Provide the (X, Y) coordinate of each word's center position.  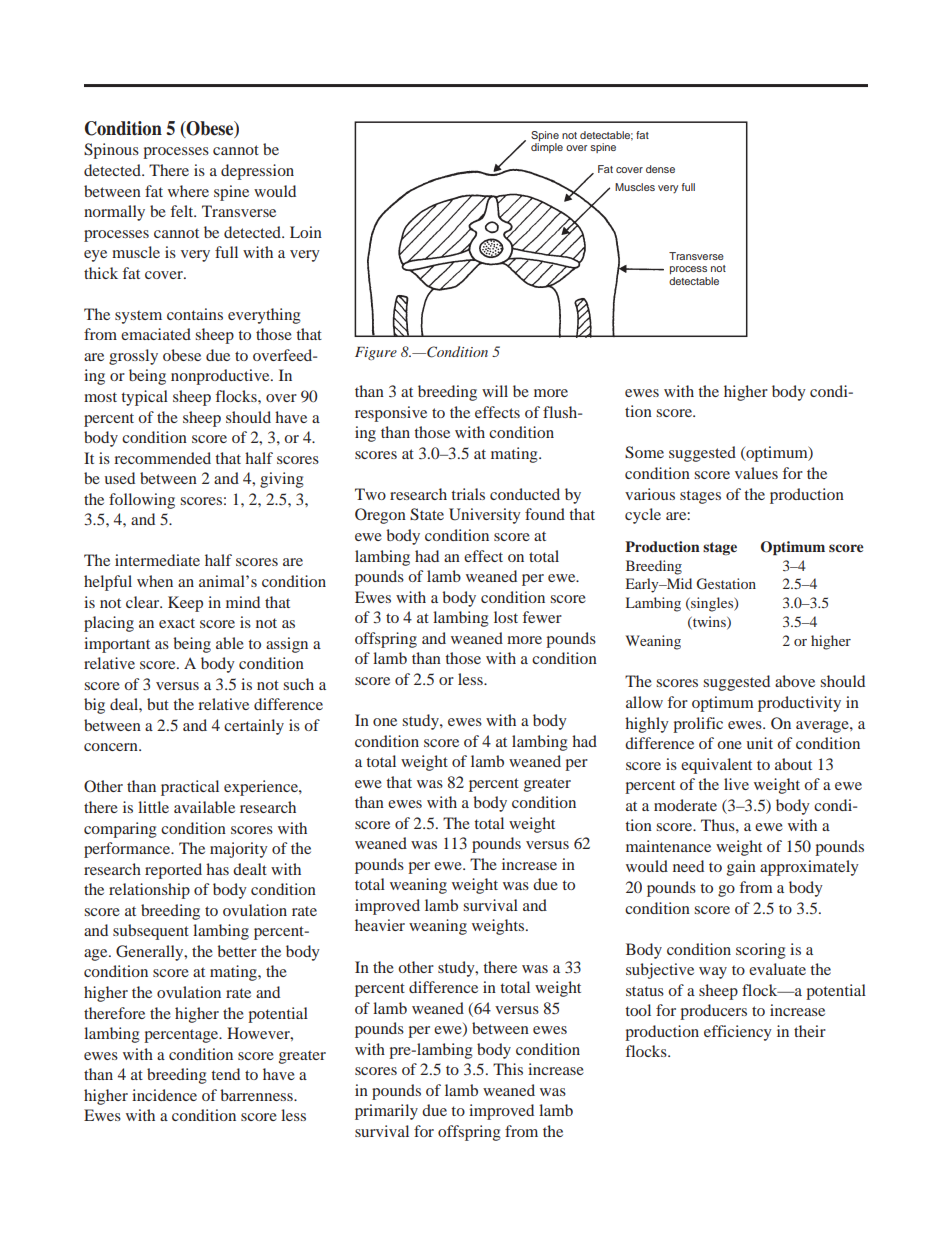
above (795, 681)
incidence (164, 1095)
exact (177, 623)
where (188, 191)
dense (660, 169)
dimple (547, 148)
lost (506, 617)
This (508, 1069)
